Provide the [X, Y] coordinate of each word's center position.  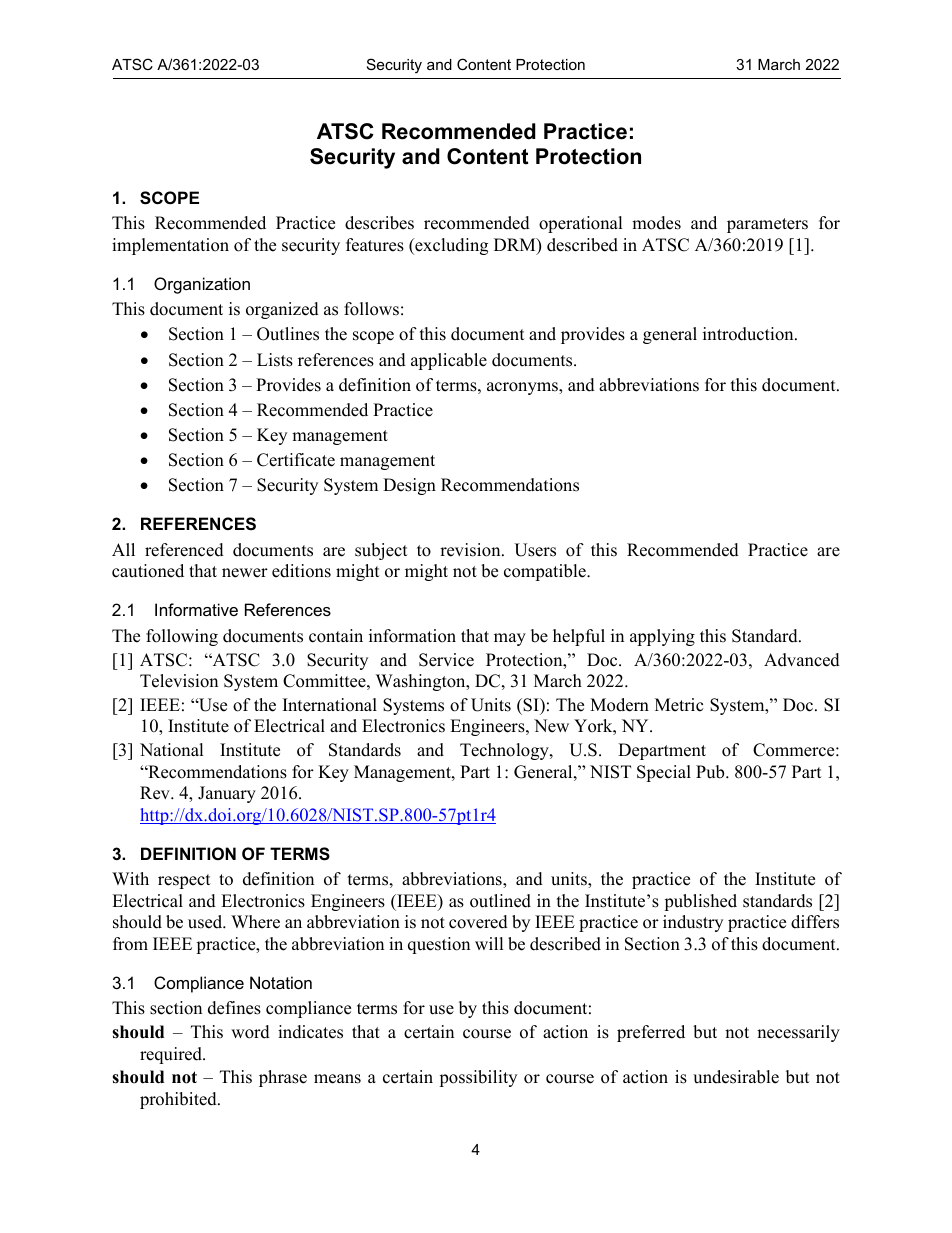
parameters [767, 225]
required [172, 1055]
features [375, 245]
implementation [170, 246]
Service [446, 660]
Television [179, 681]
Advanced [802, 660]
